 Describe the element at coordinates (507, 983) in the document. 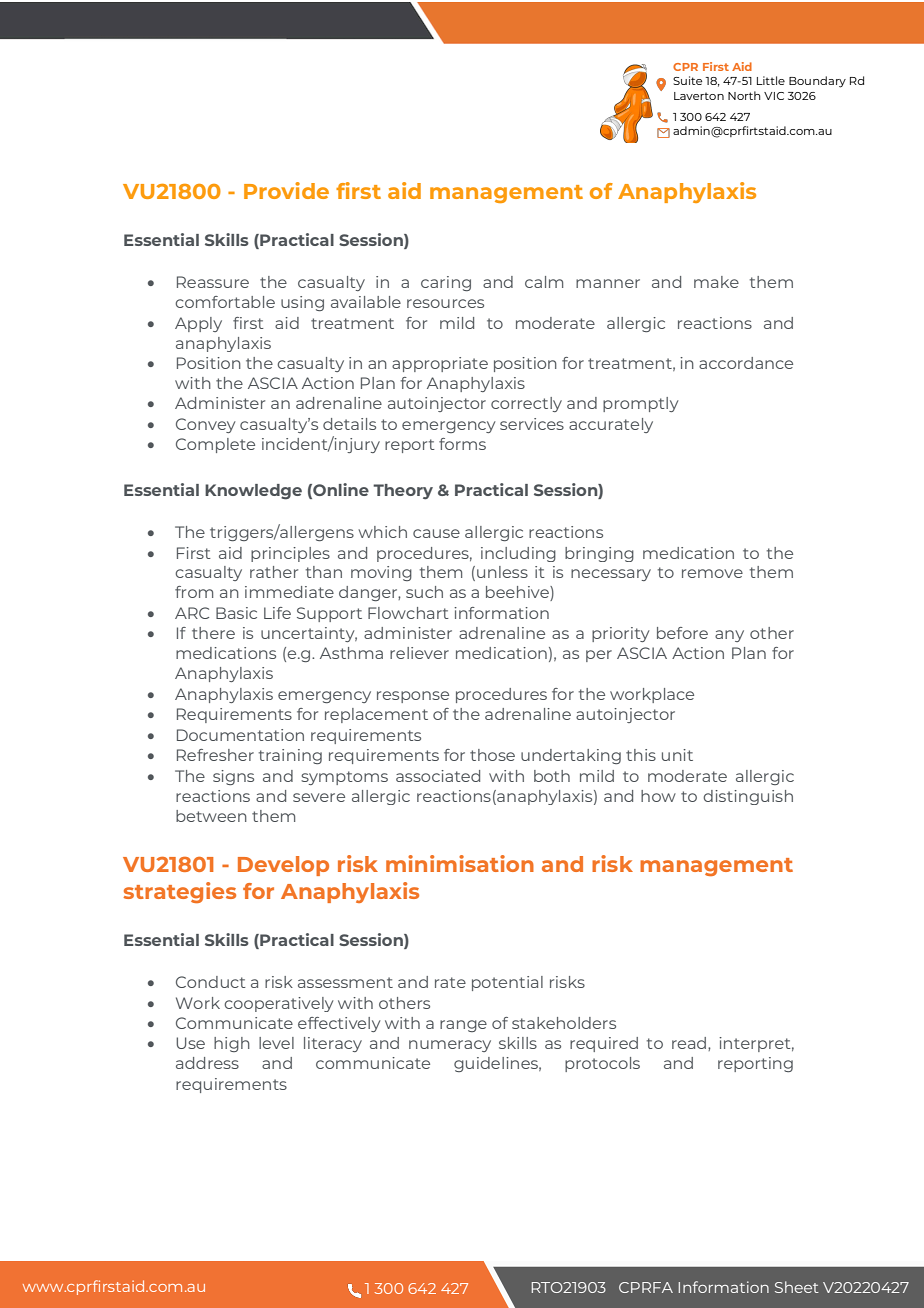

I see `potential` at that location.
